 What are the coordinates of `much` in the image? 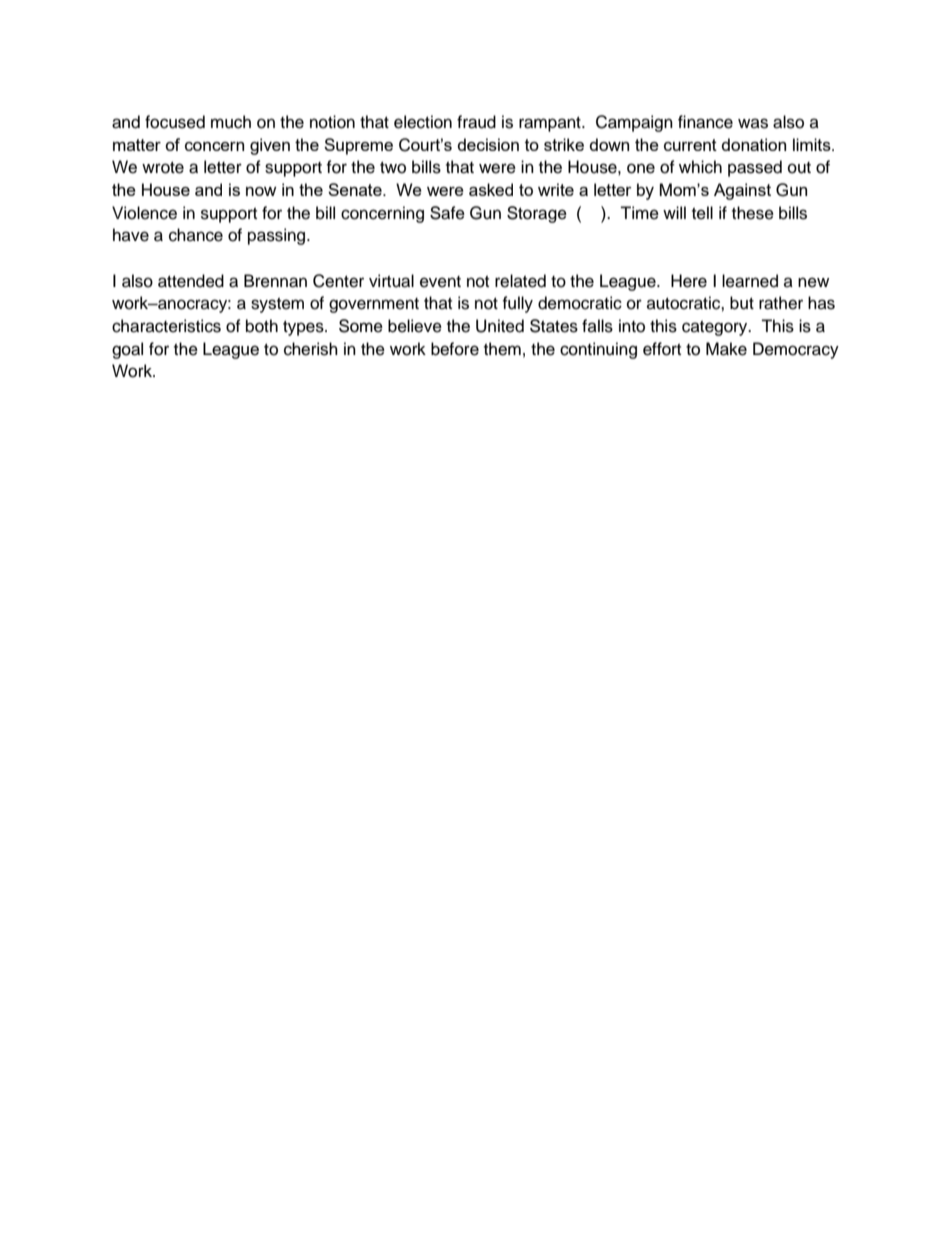 It's located at (231, 122).
